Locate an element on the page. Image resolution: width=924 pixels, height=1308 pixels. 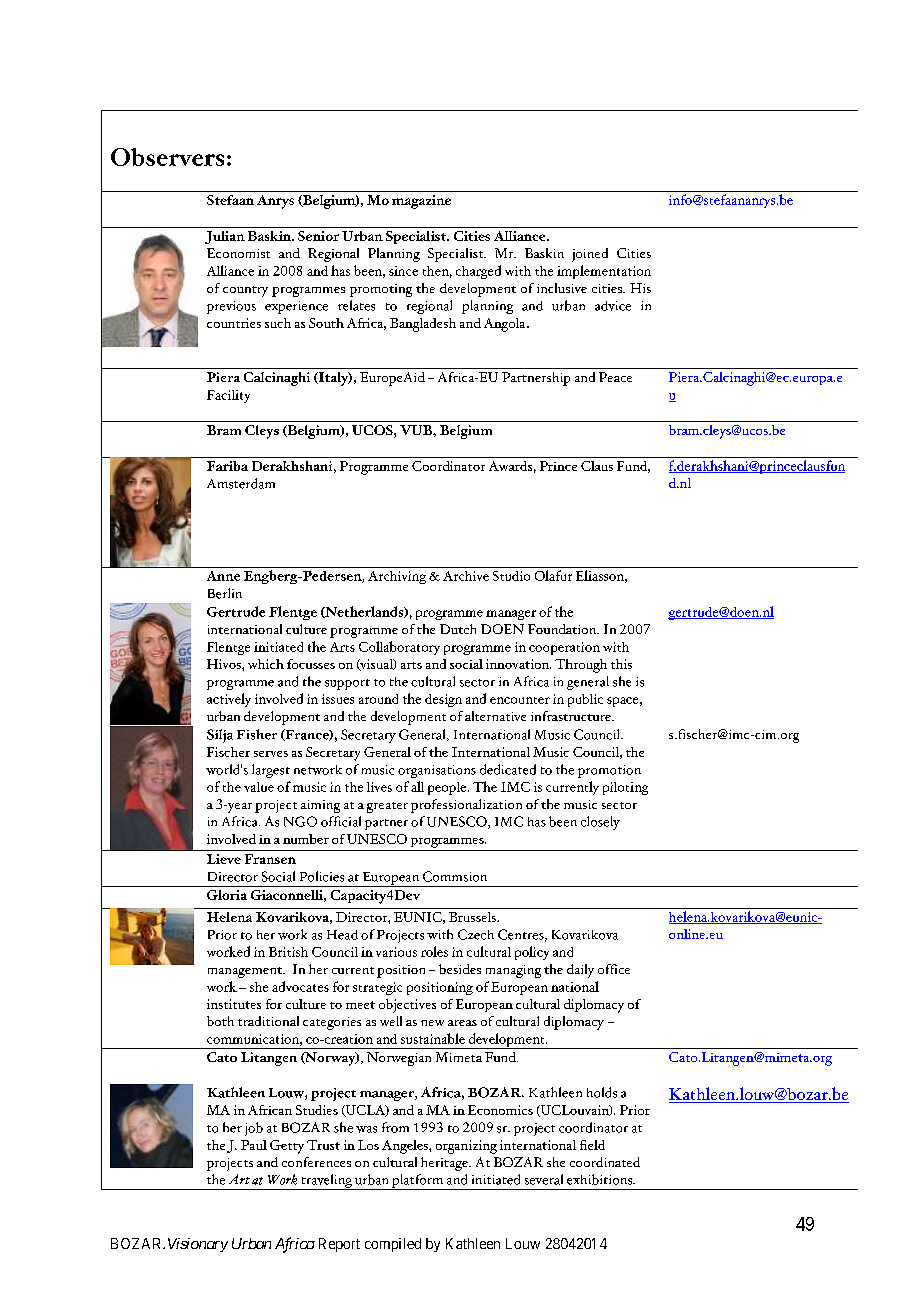
Economist is located at coordinates (238, 253).
